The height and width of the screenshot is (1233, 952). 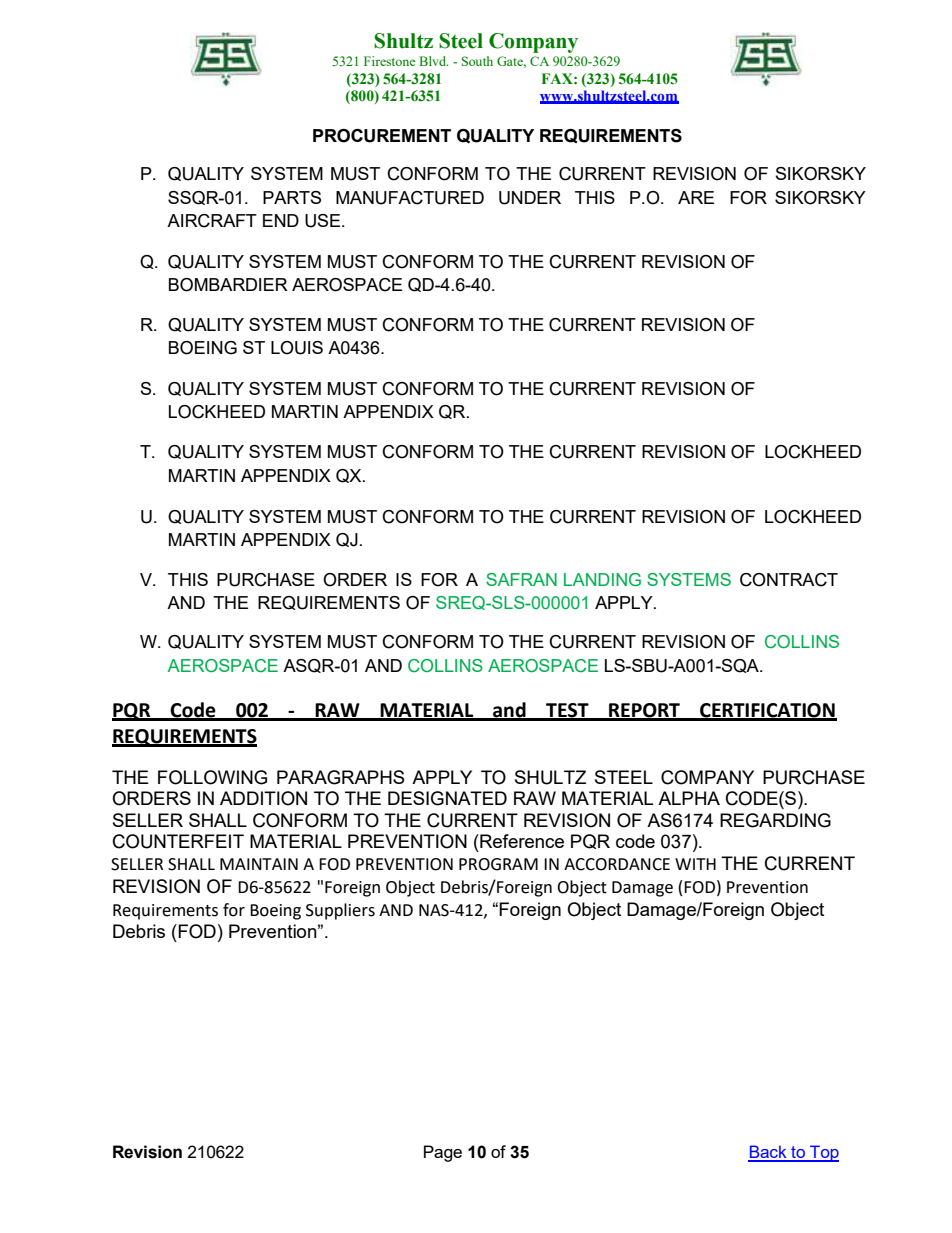 What do you see at coordinates (696, 197) in the screenshot?
I see `ARE` at bounding box center [696, 197].
